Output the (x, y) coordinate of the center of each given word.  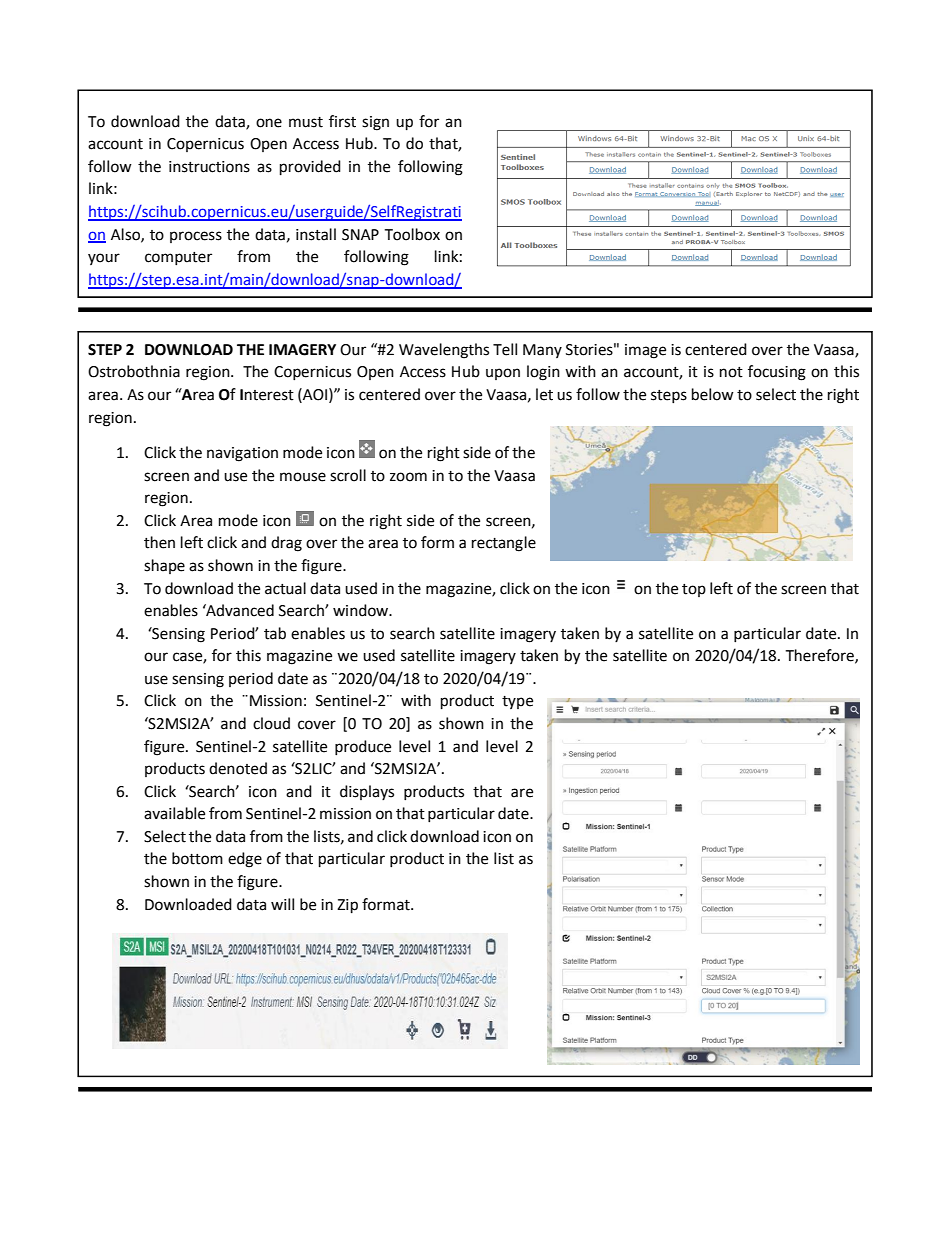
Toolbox (412, 234)
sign (375, 123)
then (159, 542)
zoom (408, 477)
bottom (197, 858)
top (694, 590)
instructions (209, 167)
